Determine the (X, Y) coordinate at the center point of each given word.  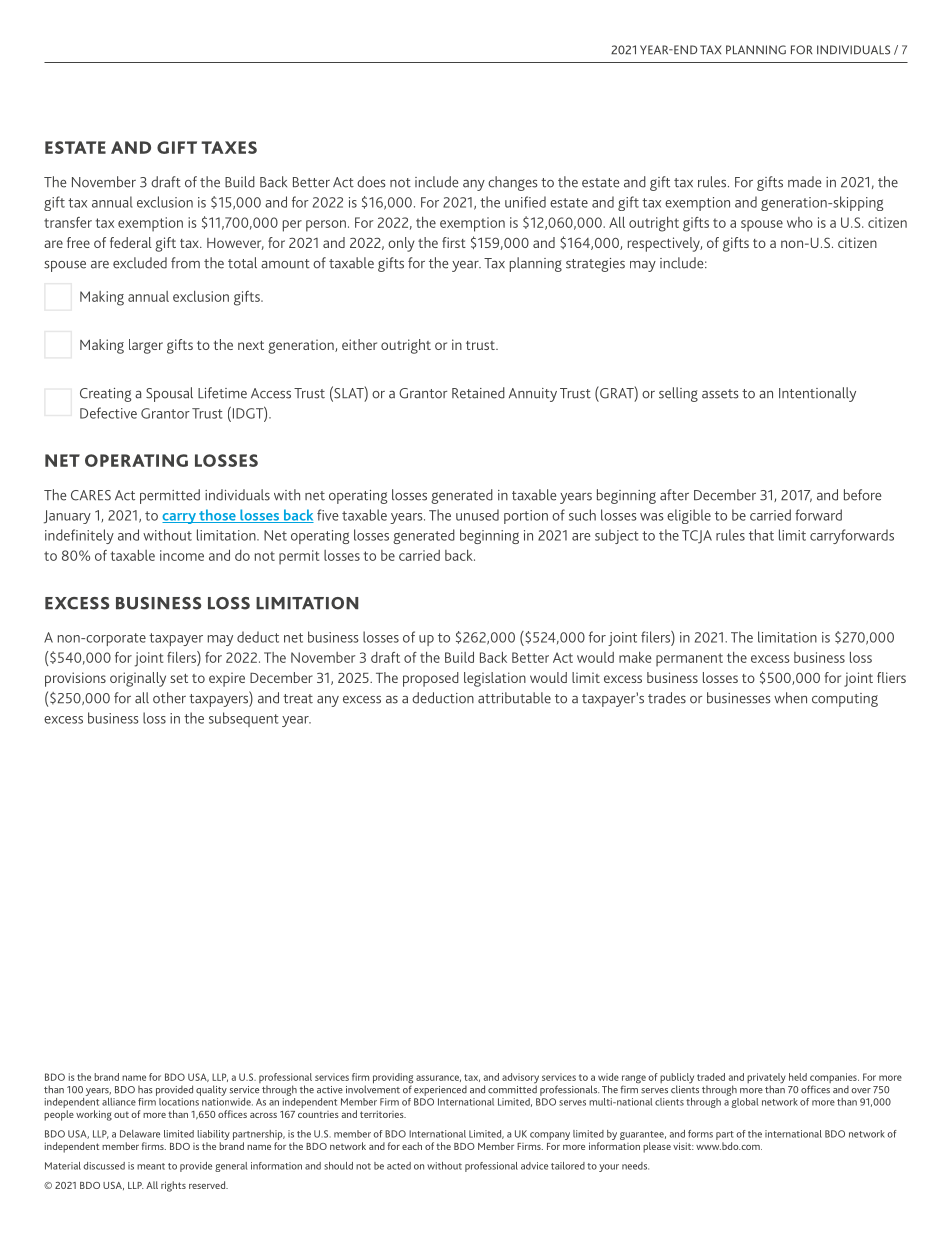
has (145, 1090)
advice (534, 1166)
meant (151, 1166)
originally (138, 679)
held (798, 1077)
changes (513, 183)
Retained (478, 393)
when (790, 698)
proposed (431, 679)
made (804, 182)
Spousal (169, 394)
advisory (520, 1079)
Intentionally (817, 394)
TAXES (229, 147)
